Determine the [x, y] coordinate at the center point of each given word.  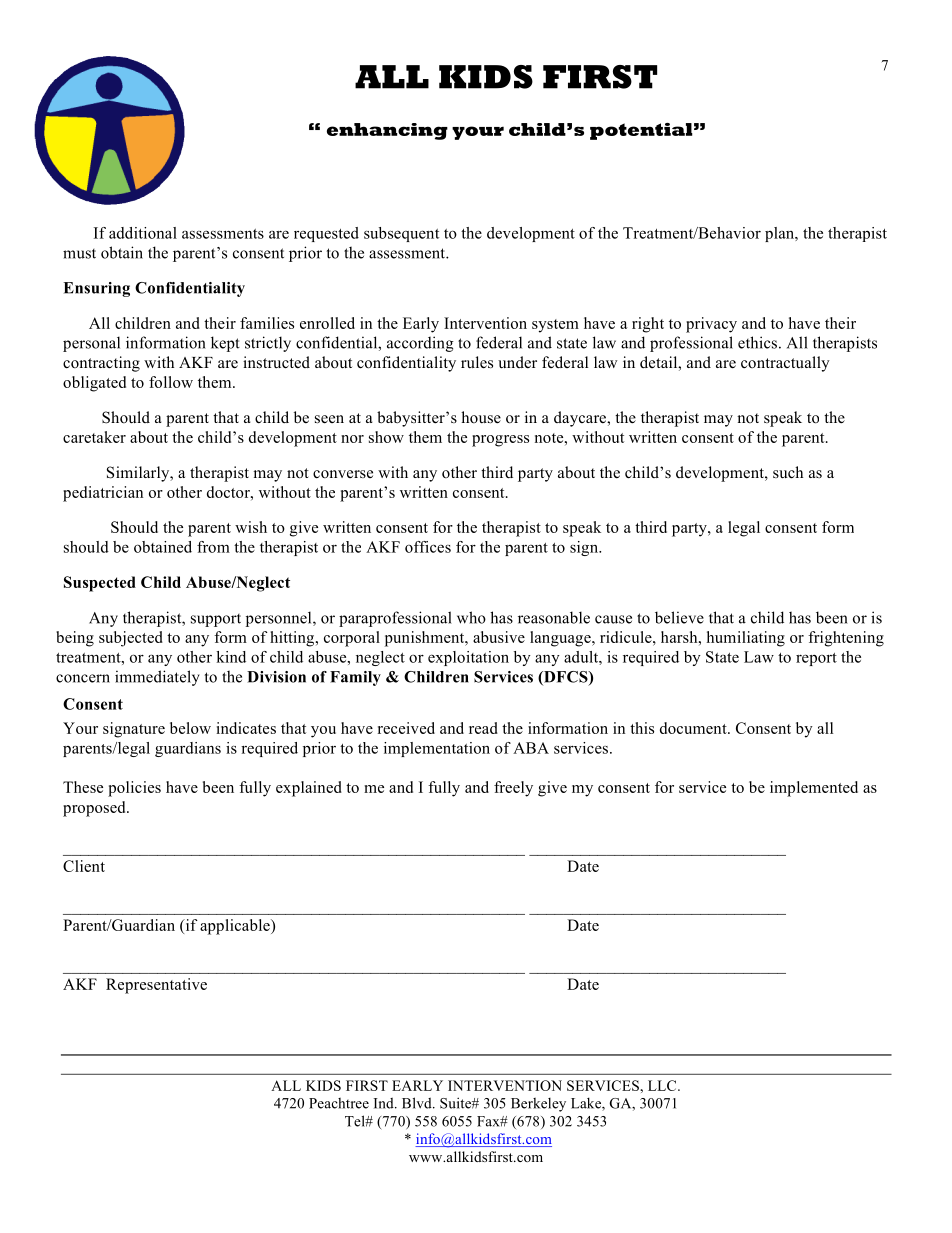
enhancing [387, 131]
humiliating [746, 639]
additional [143, 233]
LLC [663, 1085]
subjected [131, 639]
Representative [156, 986]
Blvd [418, 1103]
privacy [711, 325]
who [471, 617]
